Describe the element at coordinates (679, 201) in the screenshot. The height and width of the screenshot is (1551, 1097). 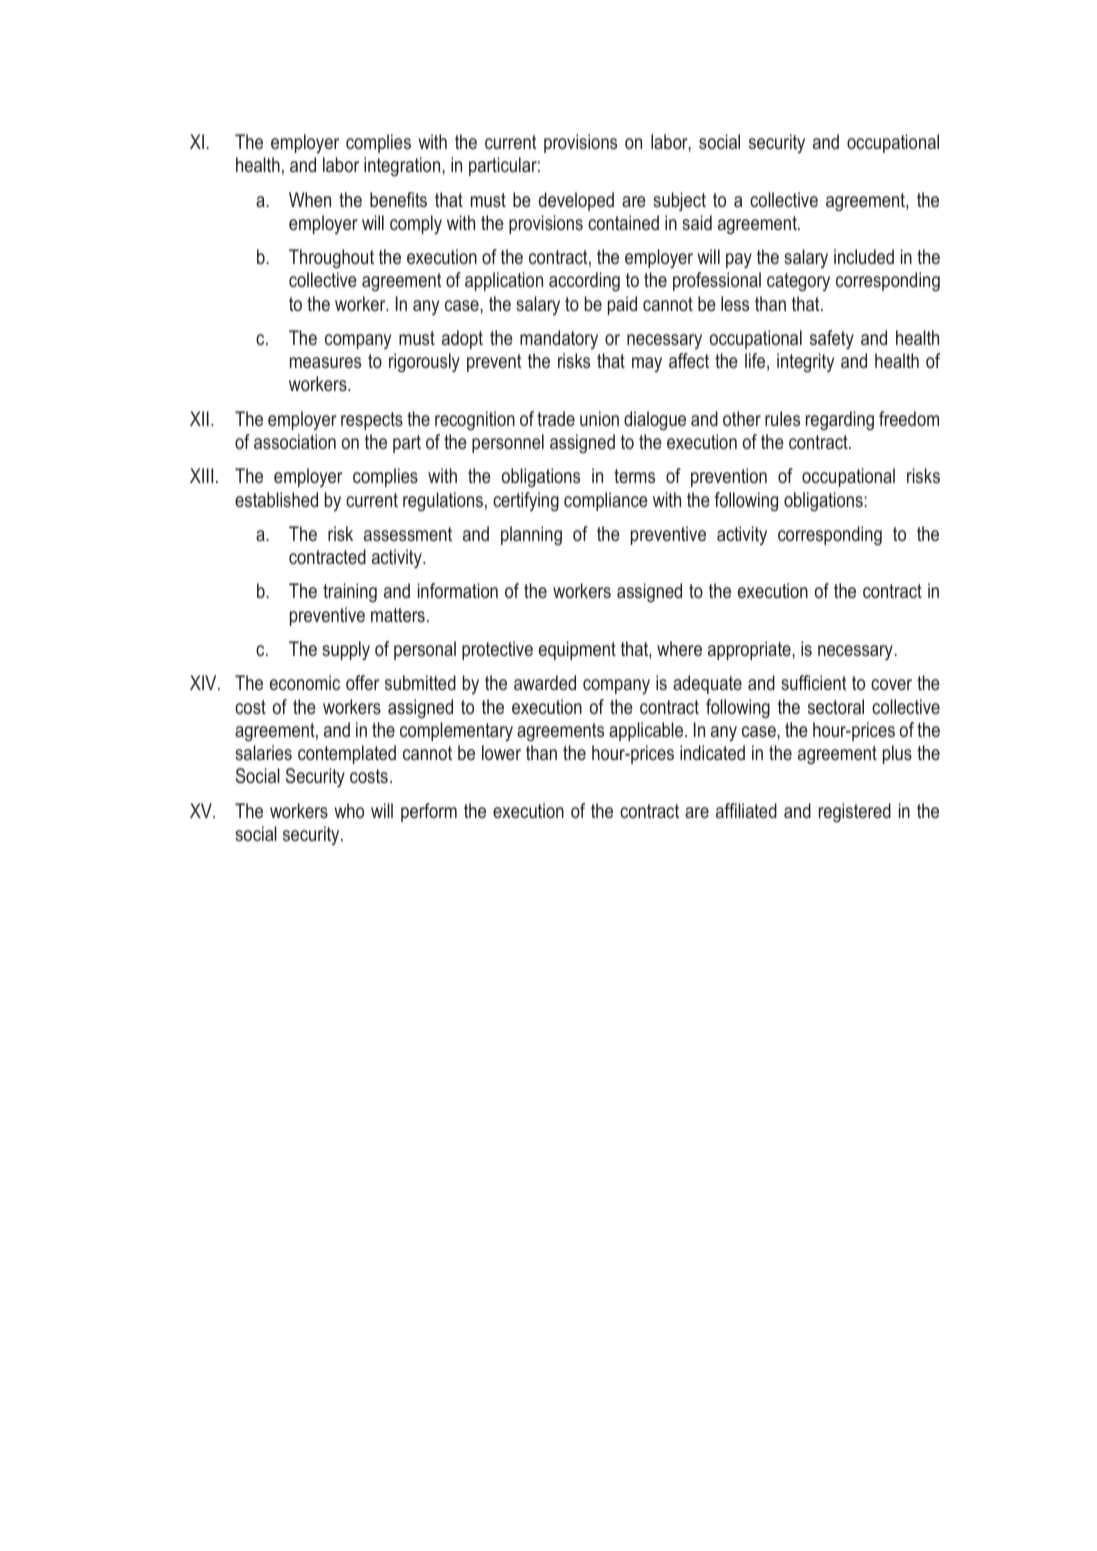
I see `subject` at that location.
